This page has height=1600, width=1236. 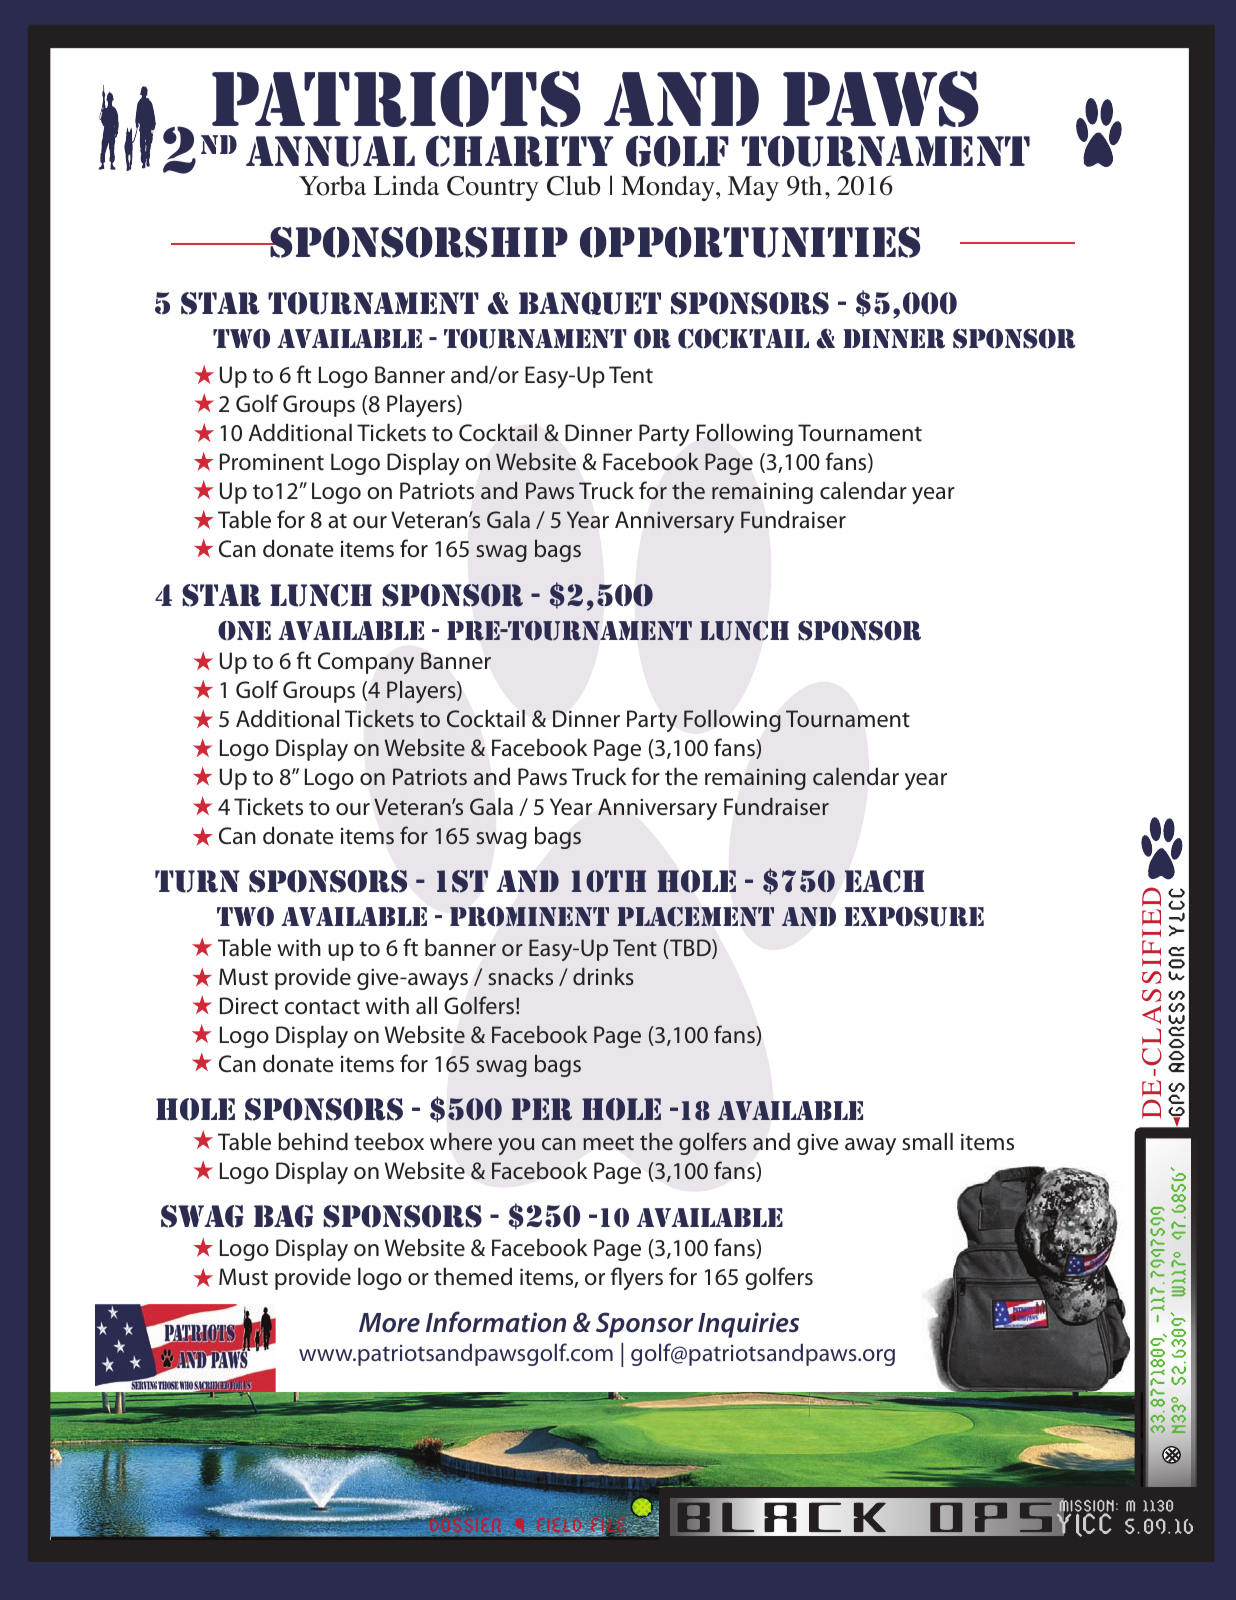 I want to click on Company, so click(x=366, y=663).
